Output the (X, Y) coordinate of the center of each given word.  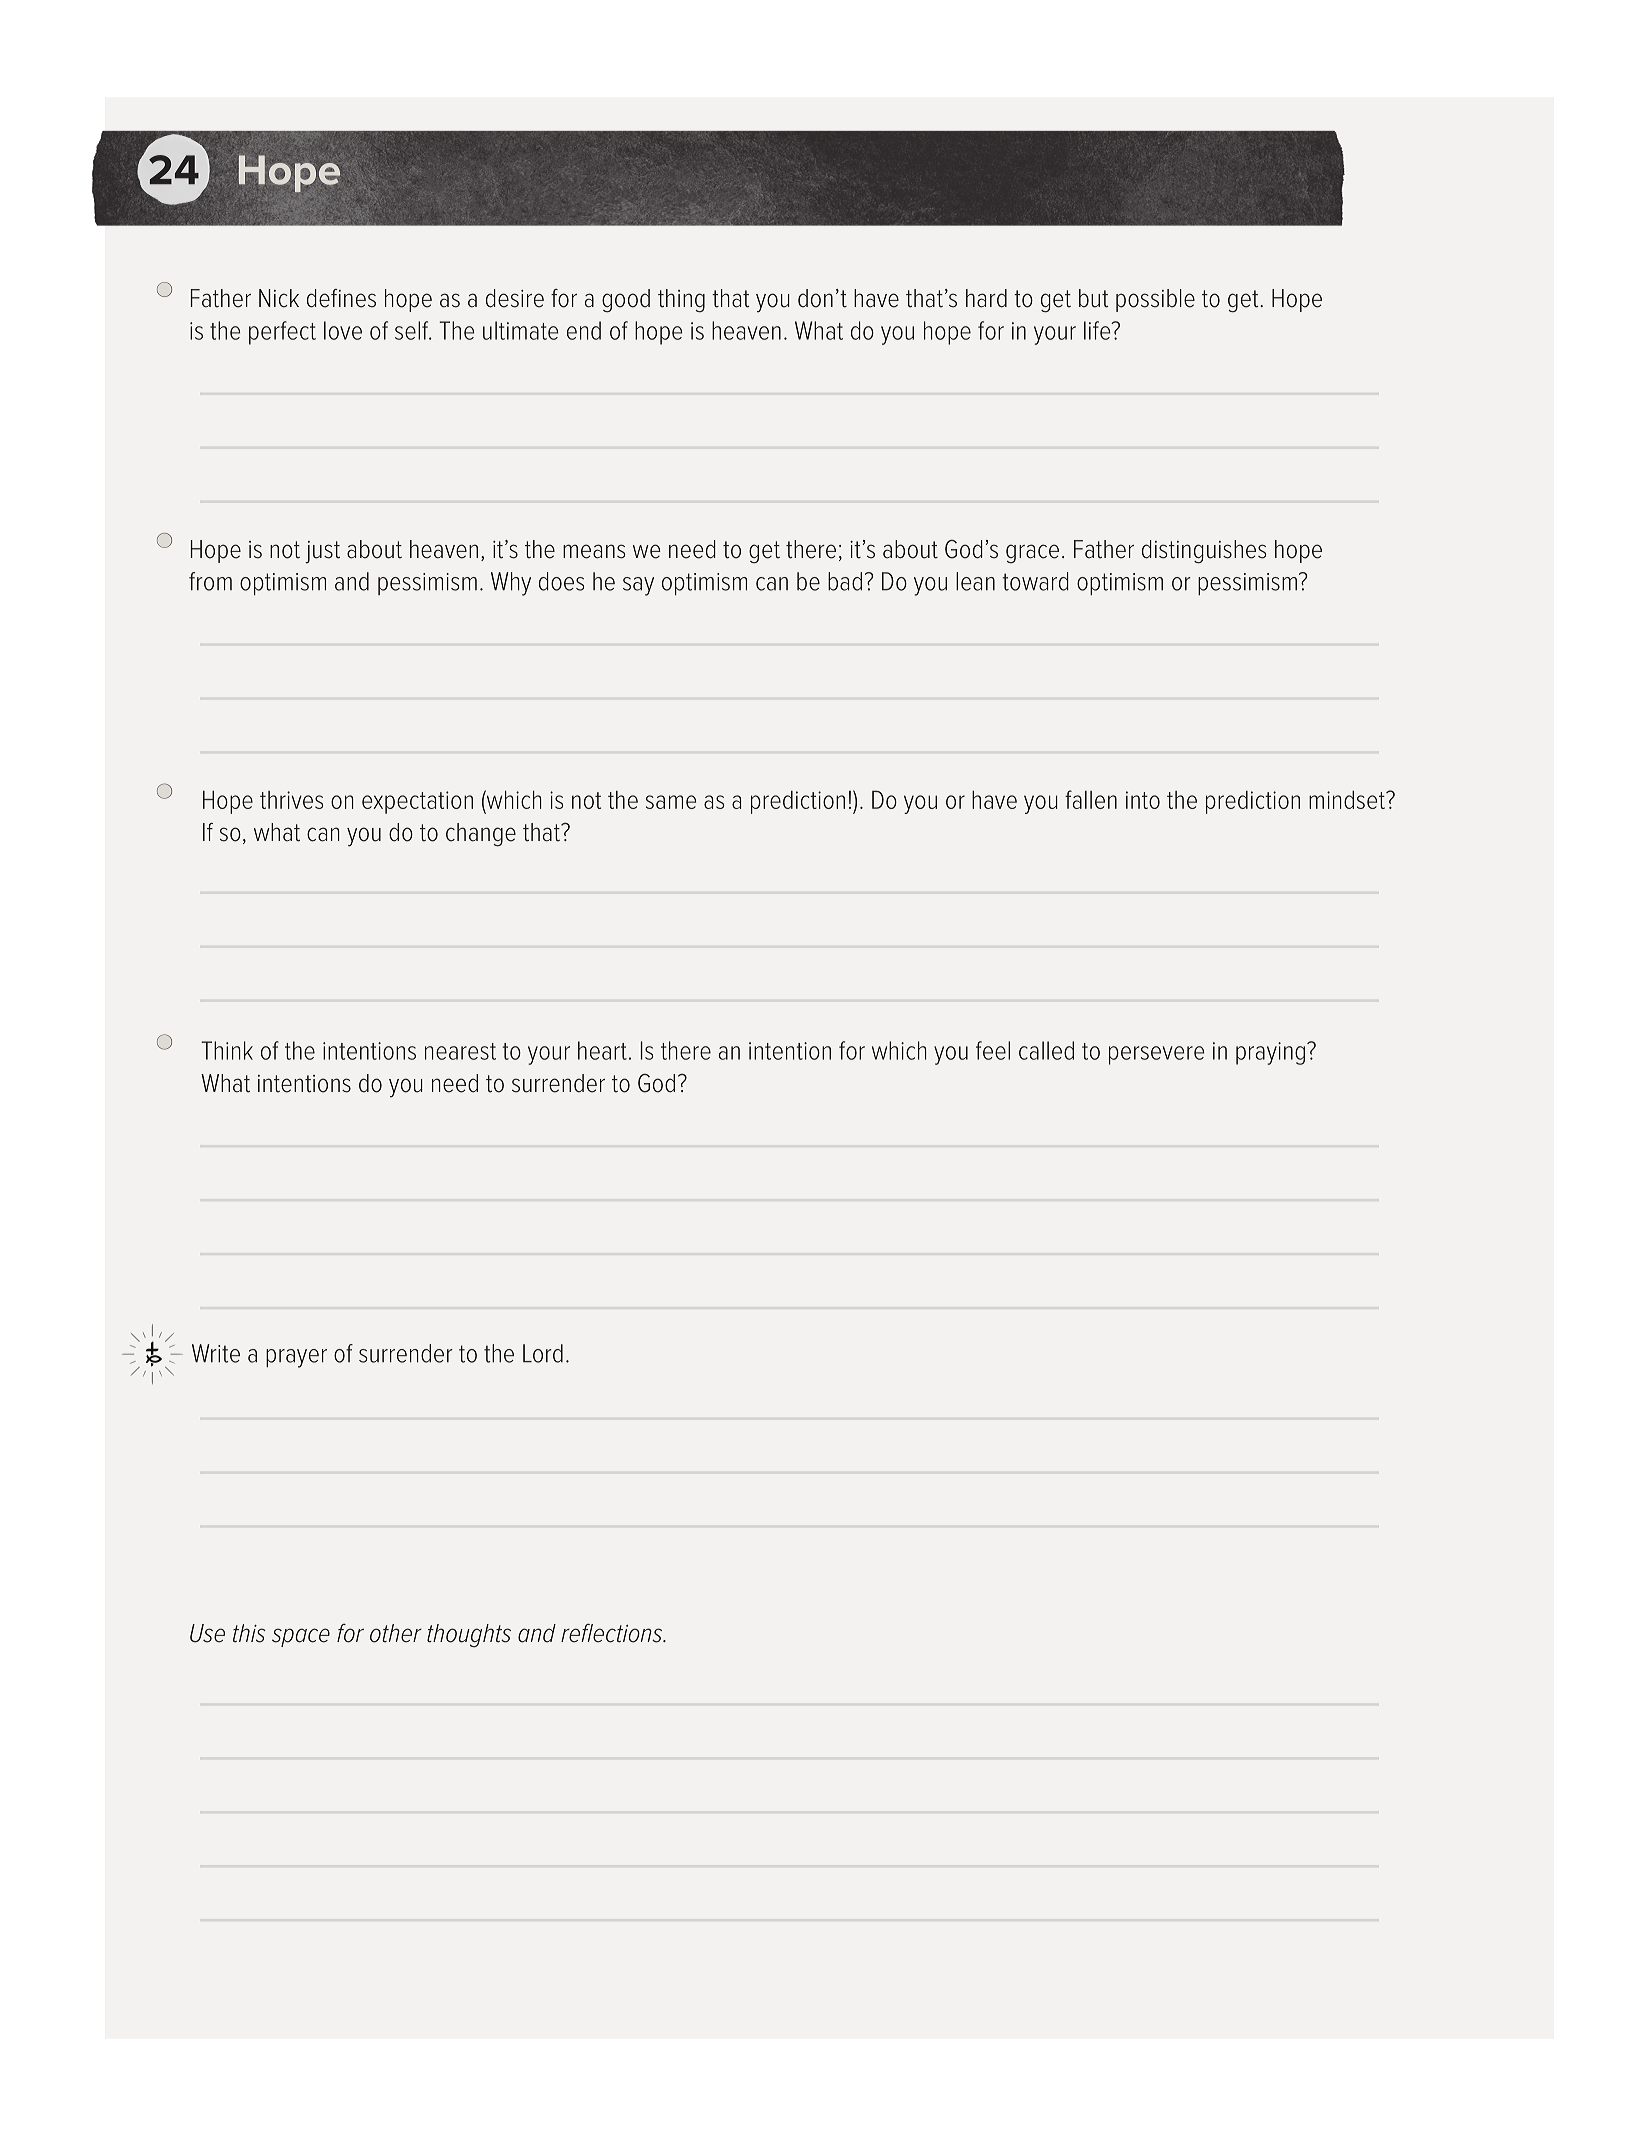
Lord (543, 1353)
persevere (1156, 1055)
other (396, 1633)
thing (681, 301)
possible (1155, 300)
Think (227, 1050)
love (343, 330)
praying (1272, 1053)
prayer (296, 1358)
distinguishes (1204, 552)
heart (602, 1050)
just (322, 552)
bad (845, 581)
